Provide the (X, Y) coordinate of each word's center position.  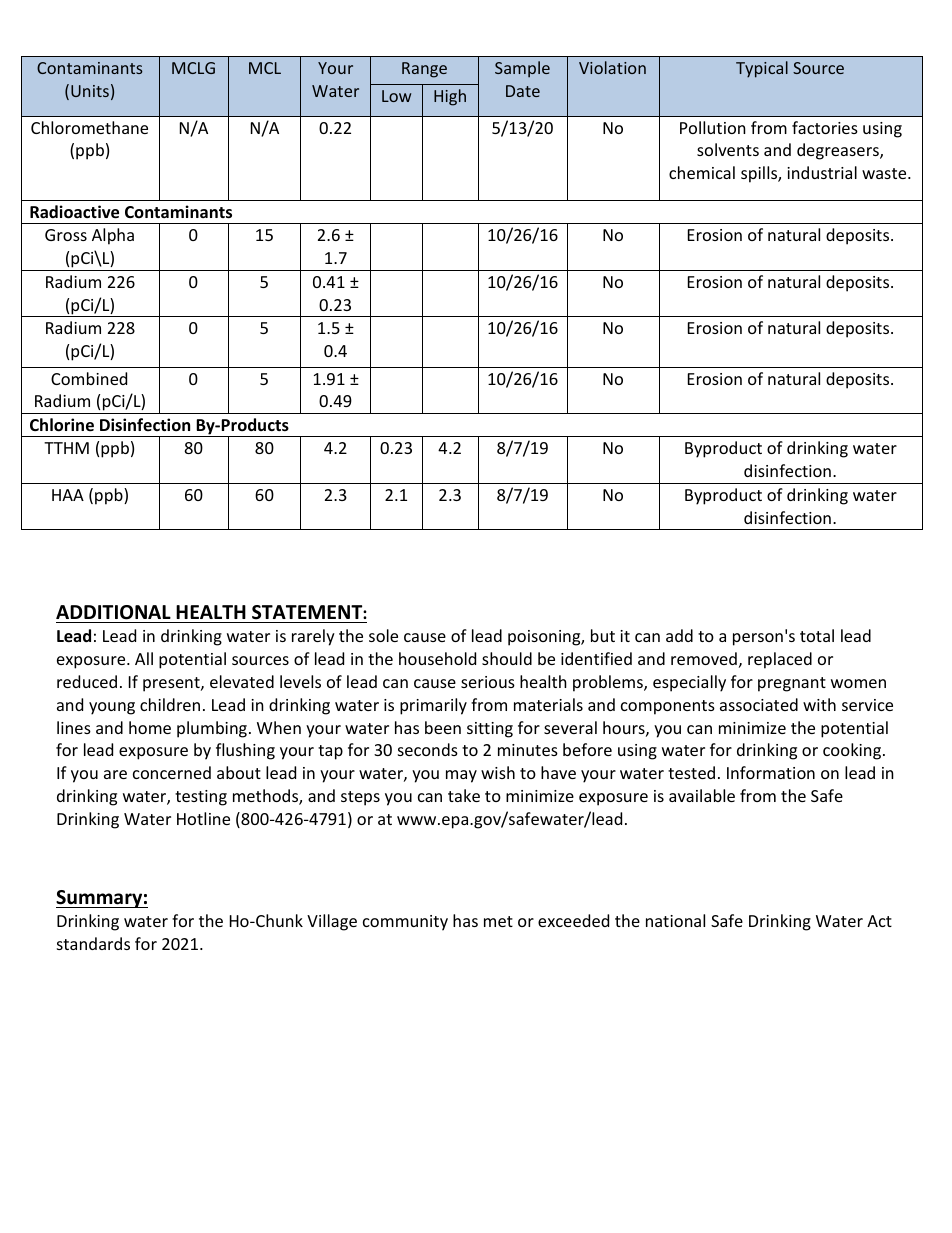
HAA (68, 495)
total (817, 635)
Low (396, 96)
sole (383, 635)
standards (93, 943)
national (675, 920)
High (450, 97)
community (405, 923)
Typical (762, 69)
